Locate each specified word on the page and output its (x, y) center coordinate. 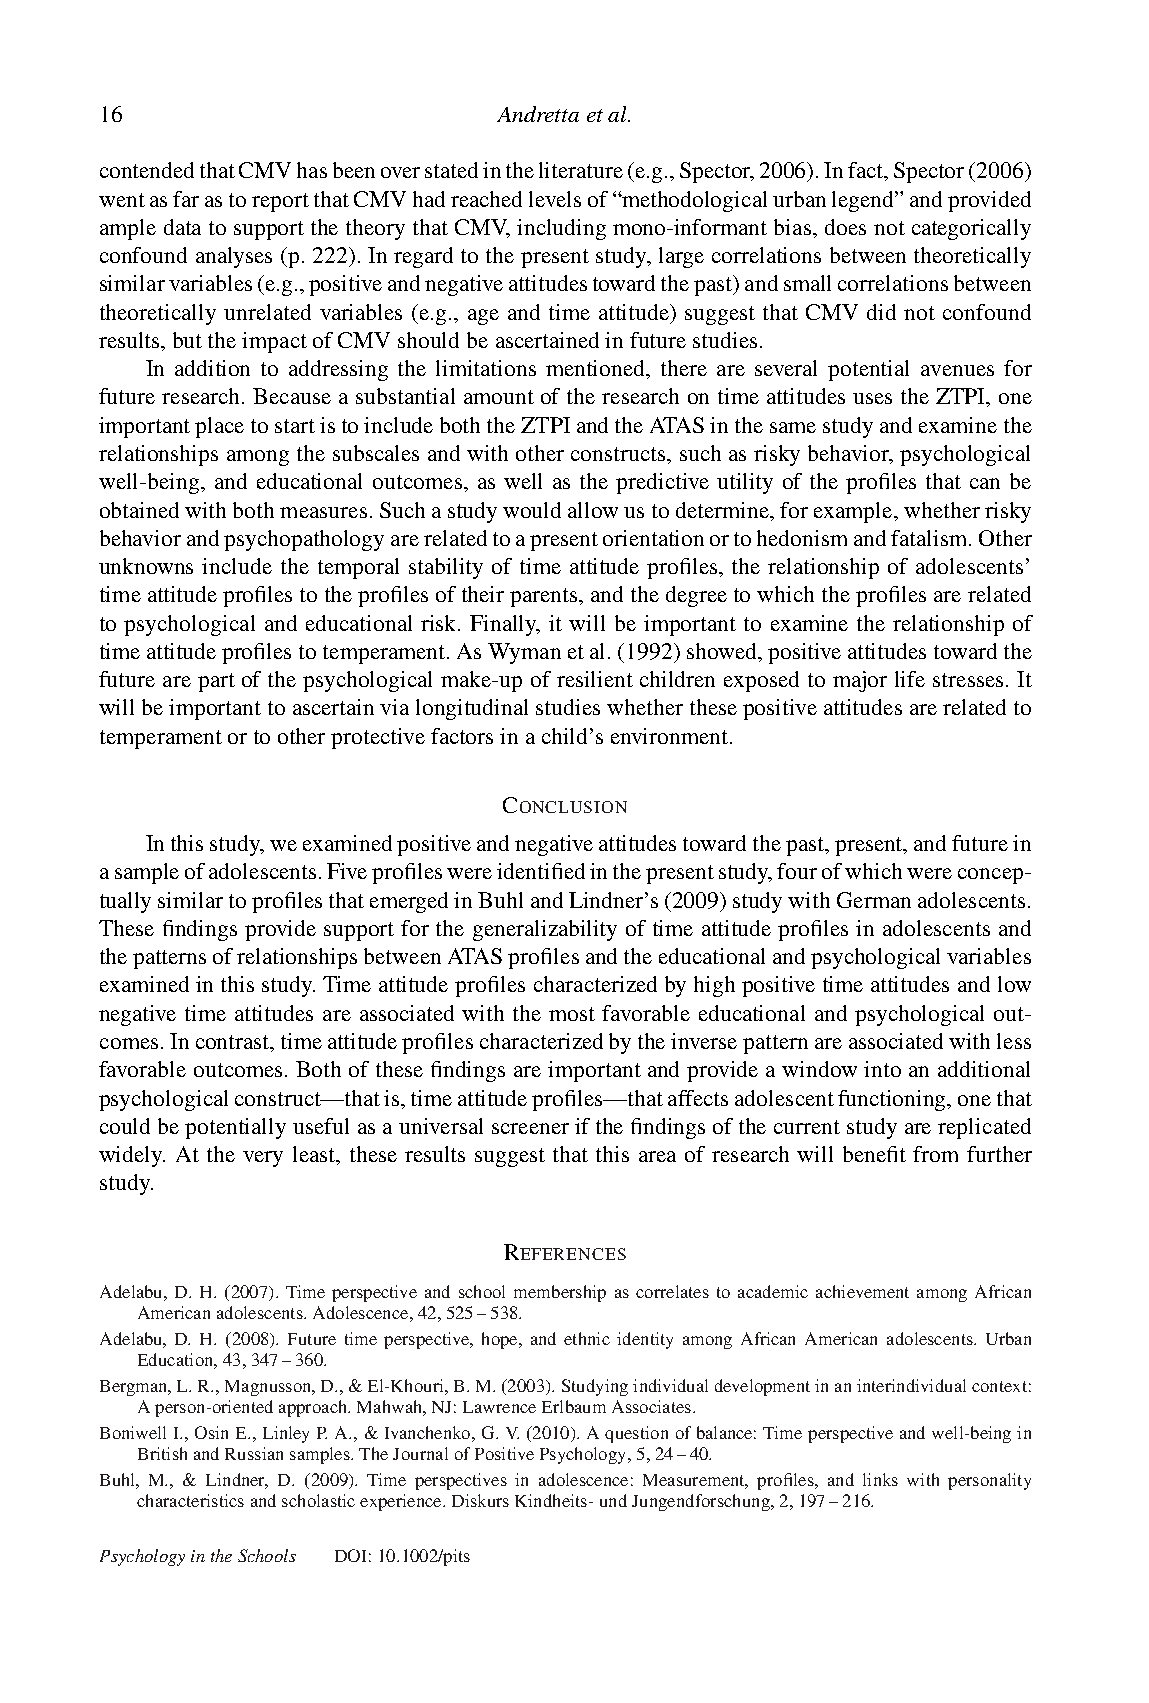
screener (530, 1128)
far (186, 199)
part (216, 682)
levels (555, 199)
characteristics (190, 1500)
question (636, 1434)
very (263, 1159)
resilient (595, 679)
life (910, 679)
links (880, 1479)
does (845, 227)
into (882, 1069)
